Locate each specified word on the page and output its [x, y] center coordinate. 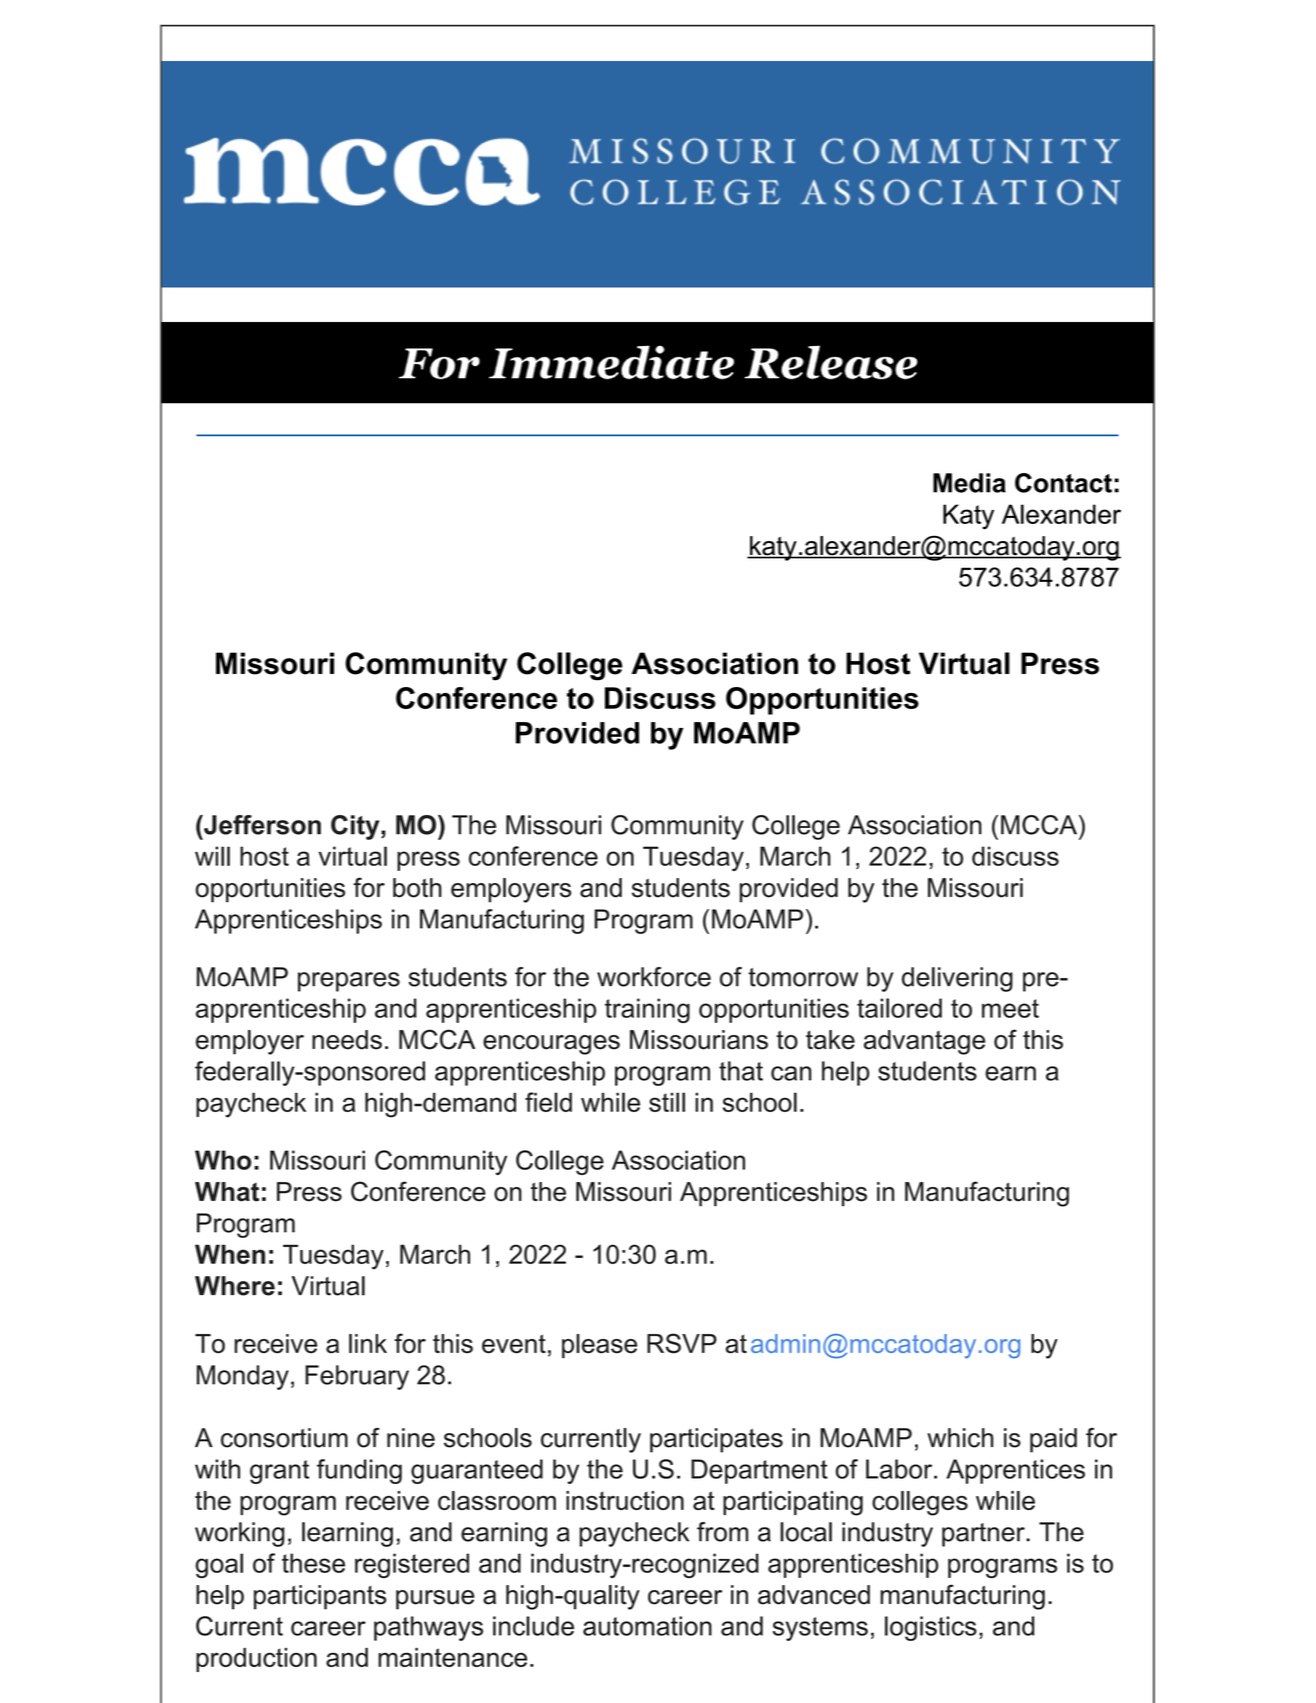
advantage [924, 1042]
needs [347, 1040]
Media [969, 483]
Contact [1063, 483]
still [667, 1102]
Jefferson [261, 825]
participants [320, 1597]
